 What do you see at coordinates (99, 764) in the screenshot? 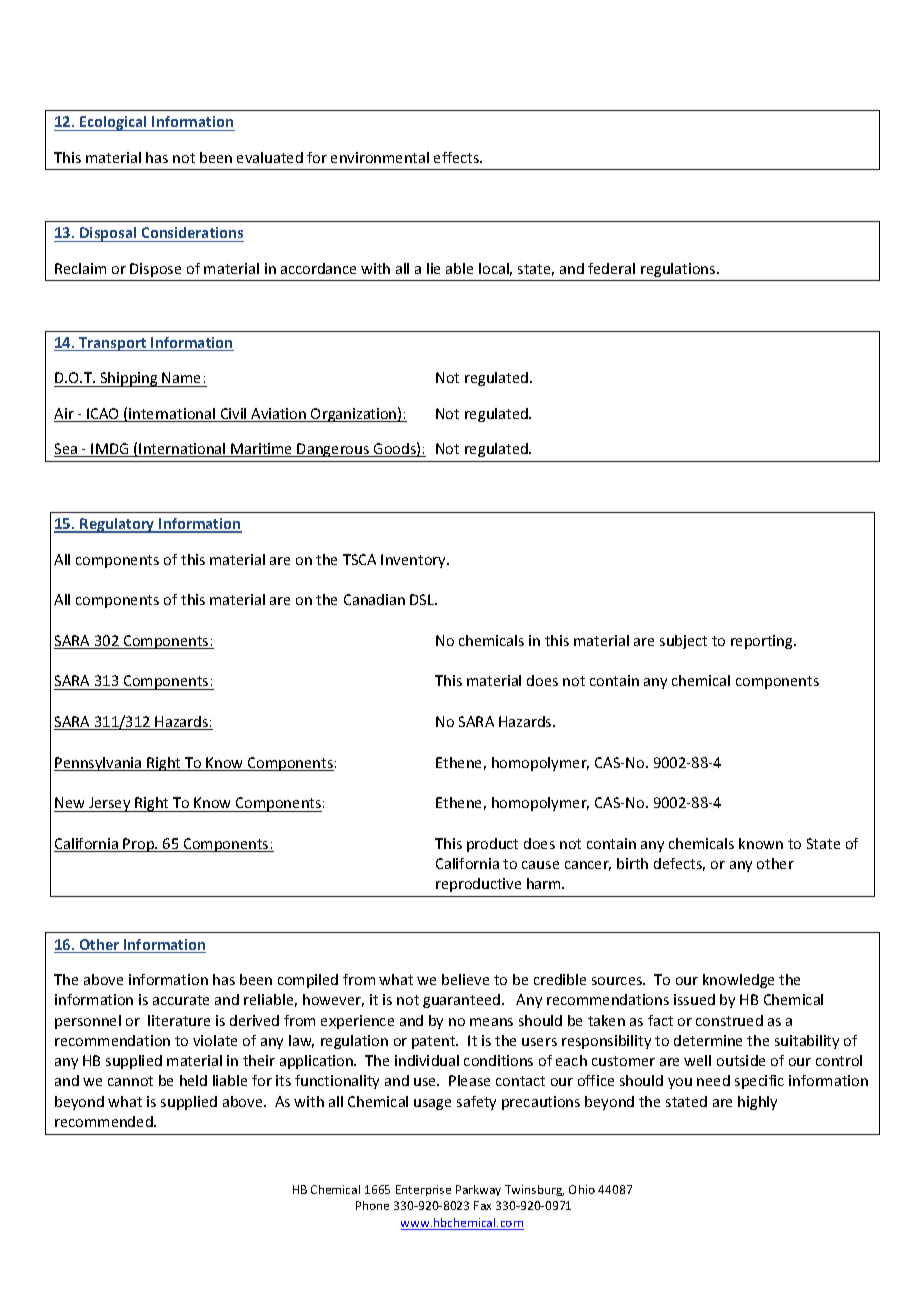
I see `Pennsylvania` at bounding box center [99, 764].
